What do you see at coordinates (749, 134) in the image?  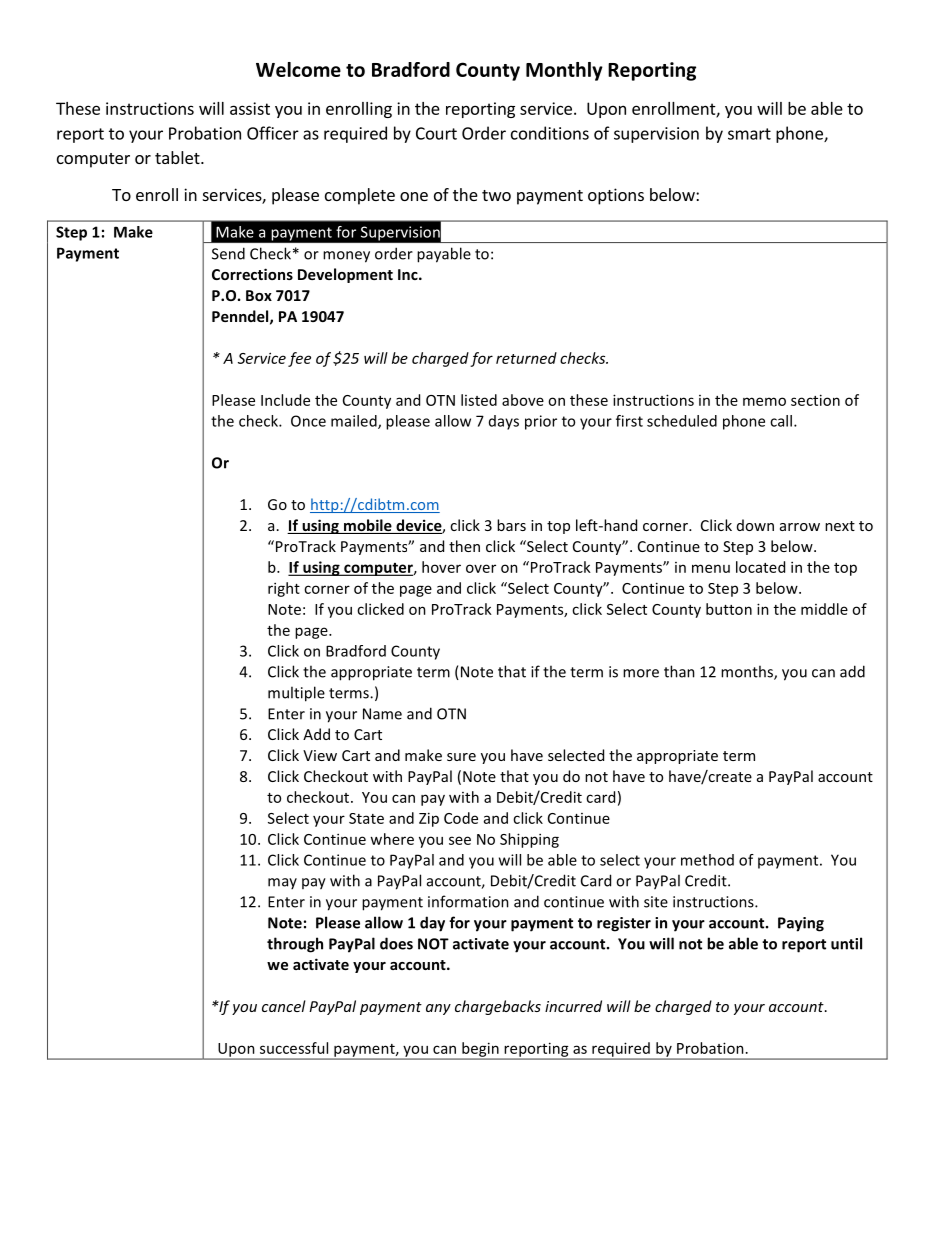 I see `smart` at bounding box center [749, 134].
